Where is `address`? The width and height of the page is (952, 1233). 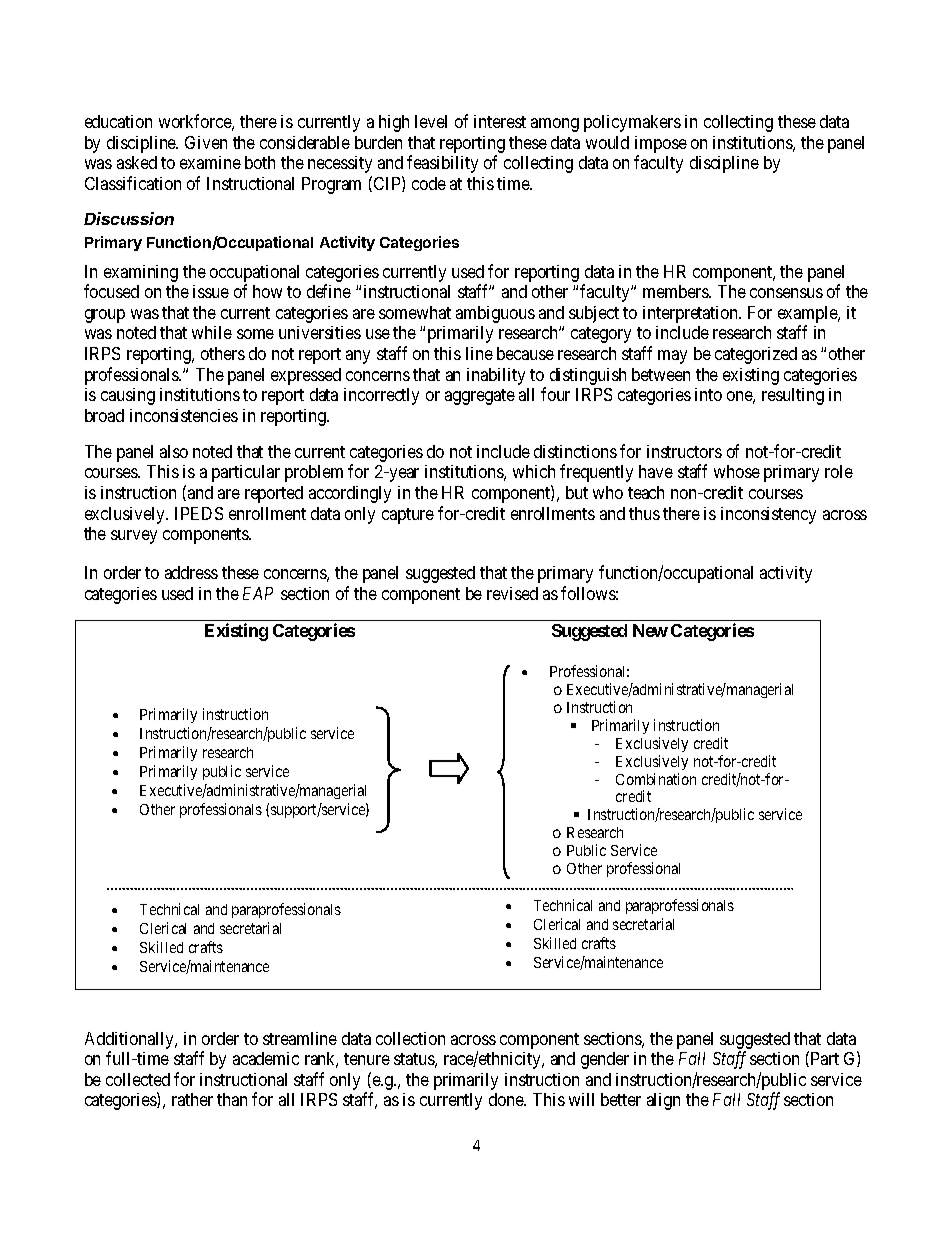
address is located at coordinates (191, 572).
